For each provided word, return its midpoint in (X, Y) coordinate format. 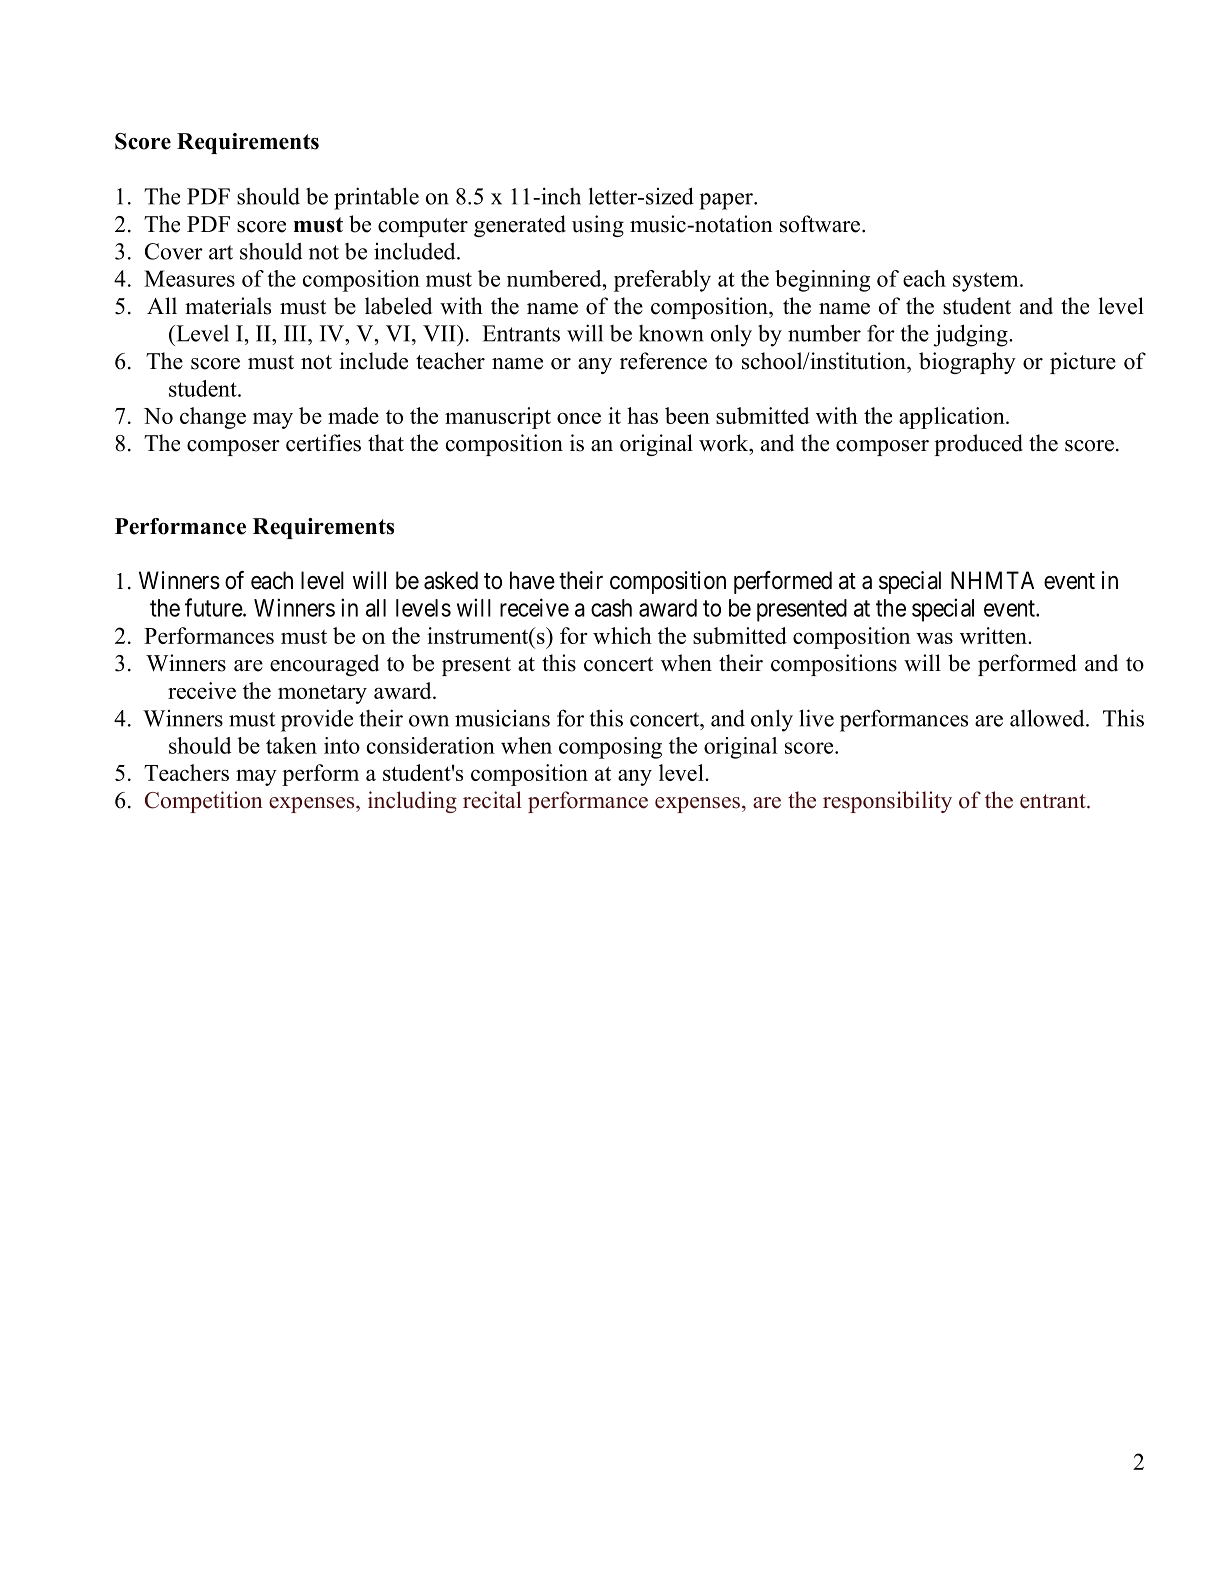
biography (967, 363)
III (296, 333)
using (598, 226)
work (725, 443)
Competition (204, 802)
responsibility (887, 802)
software (821, 224)
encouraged (324, 665)
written (994, 635)
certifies (323, 443)
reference (663, 361)
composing (610, 748)
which (622, 635)
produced (978, 445)
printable (376, 198)
